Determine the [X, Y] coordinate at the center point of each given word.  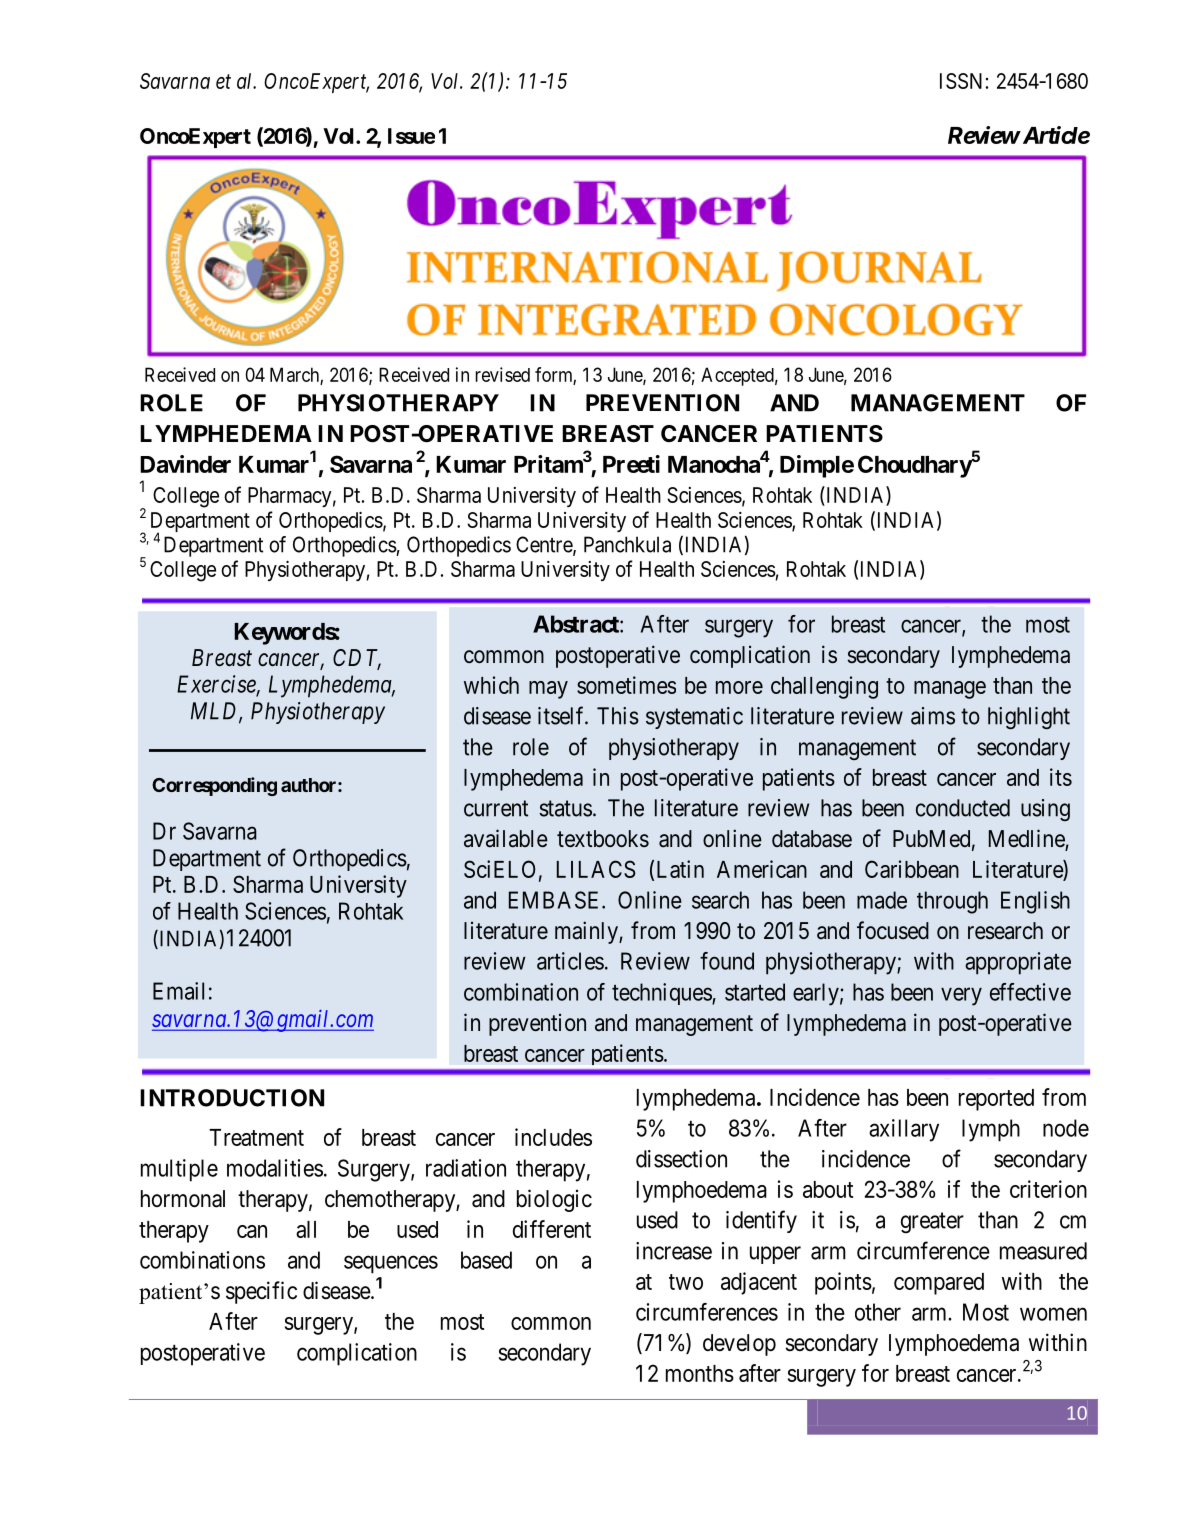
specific [261, 1292]
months [700, 1373]
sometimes [626, 685]
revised [503, 374]
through [952, 902]
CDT [357, 659]
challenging [824, 687]
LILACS [596, 869]
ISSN [961, 81]
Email [178, 991]
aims [933, 716]
